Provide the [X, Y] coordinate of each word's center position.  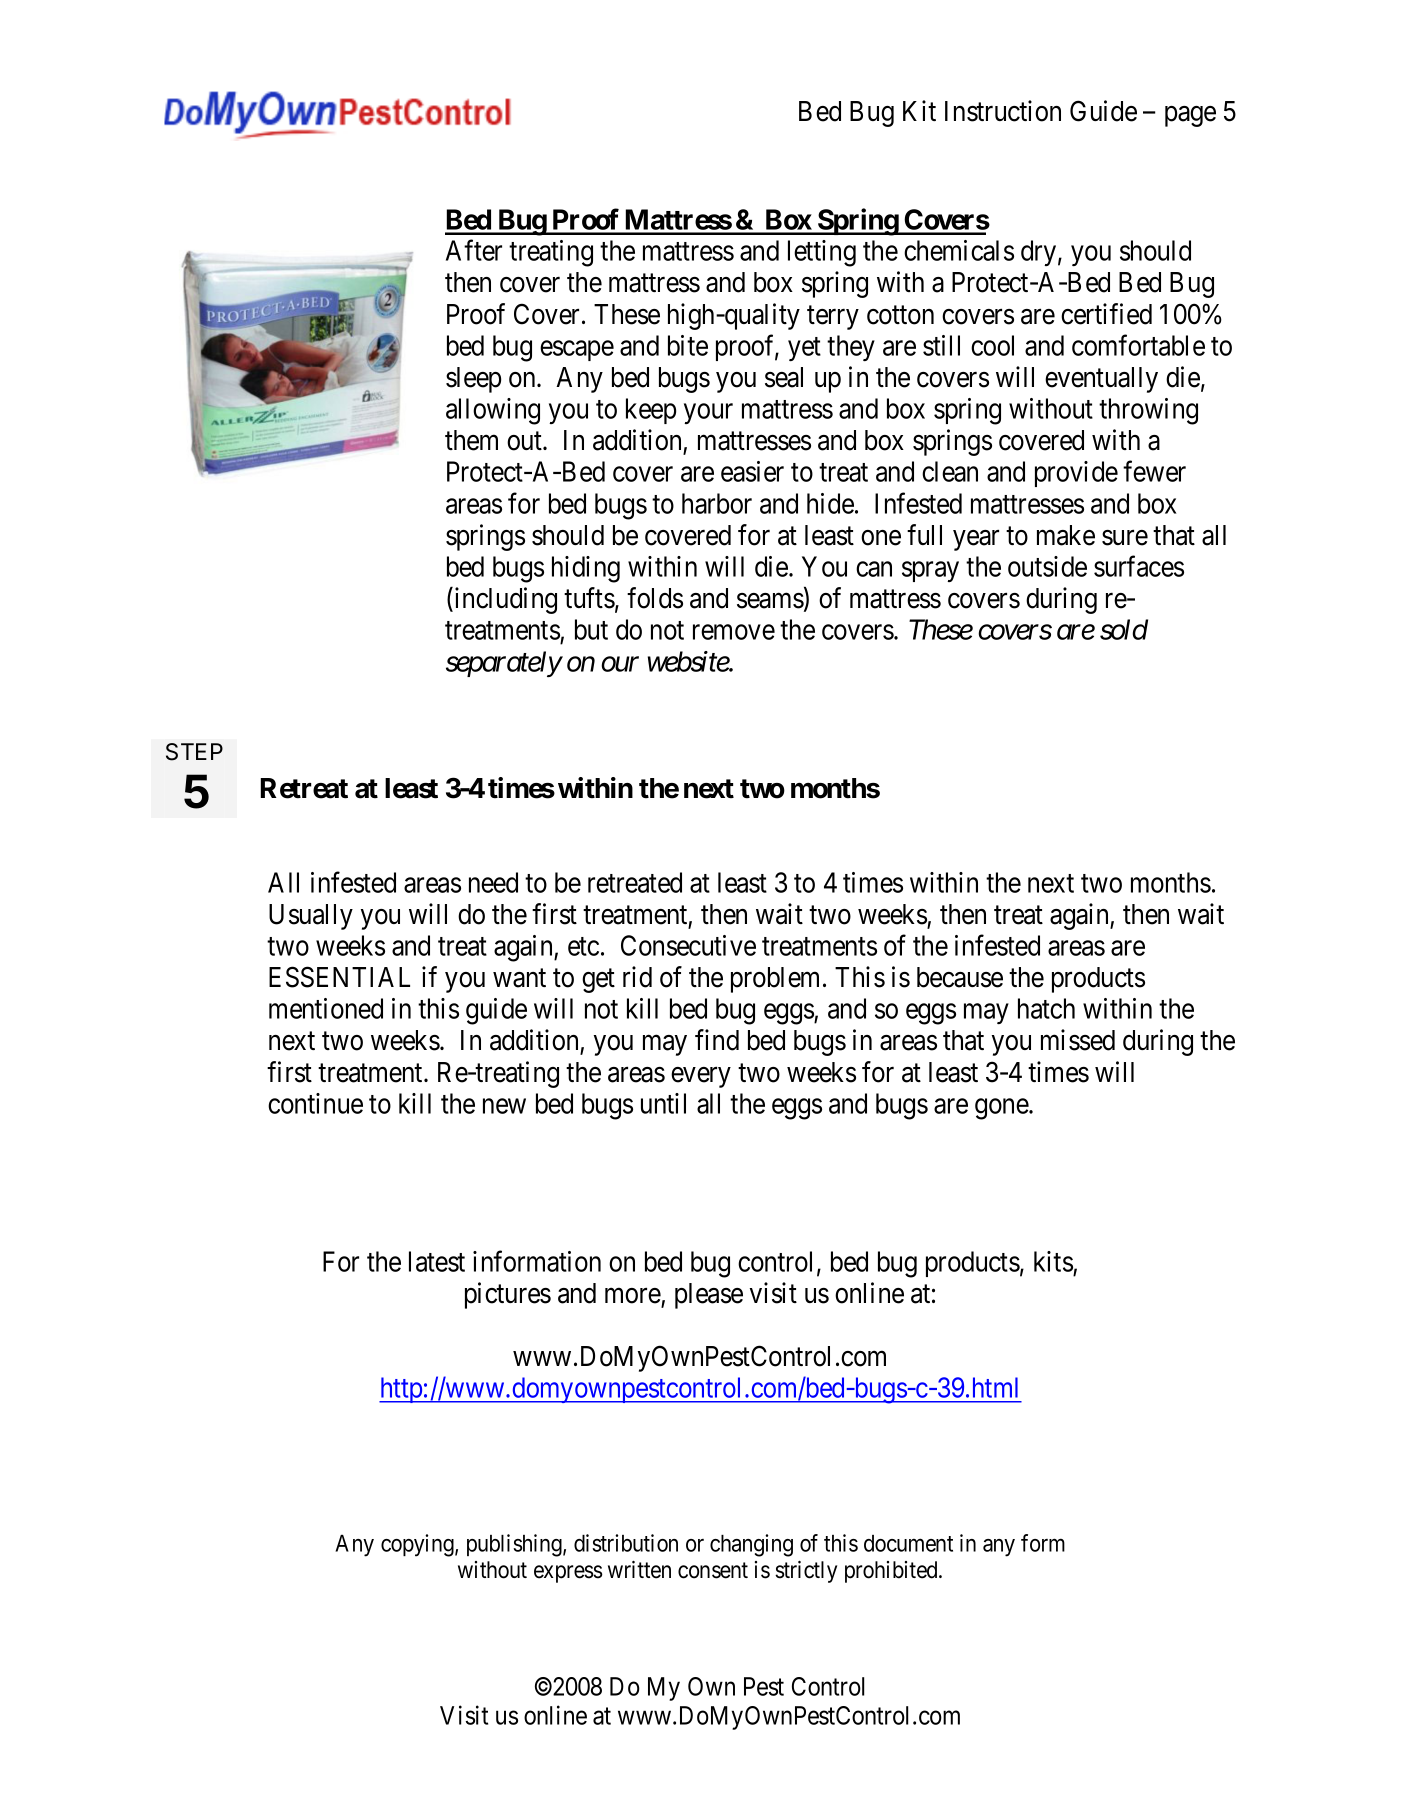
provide [1076, 474]
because [960, 977]
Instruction [1003, 111]
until [663, 1103]
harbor [717, 503]
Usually [311, 917]
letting [822, 253]
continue [315, 1103]
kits [1053, 1261]
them [471, 440]
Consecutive [688, 945]
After [474, 250]
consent [713, 1570]
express [568, 1574]
